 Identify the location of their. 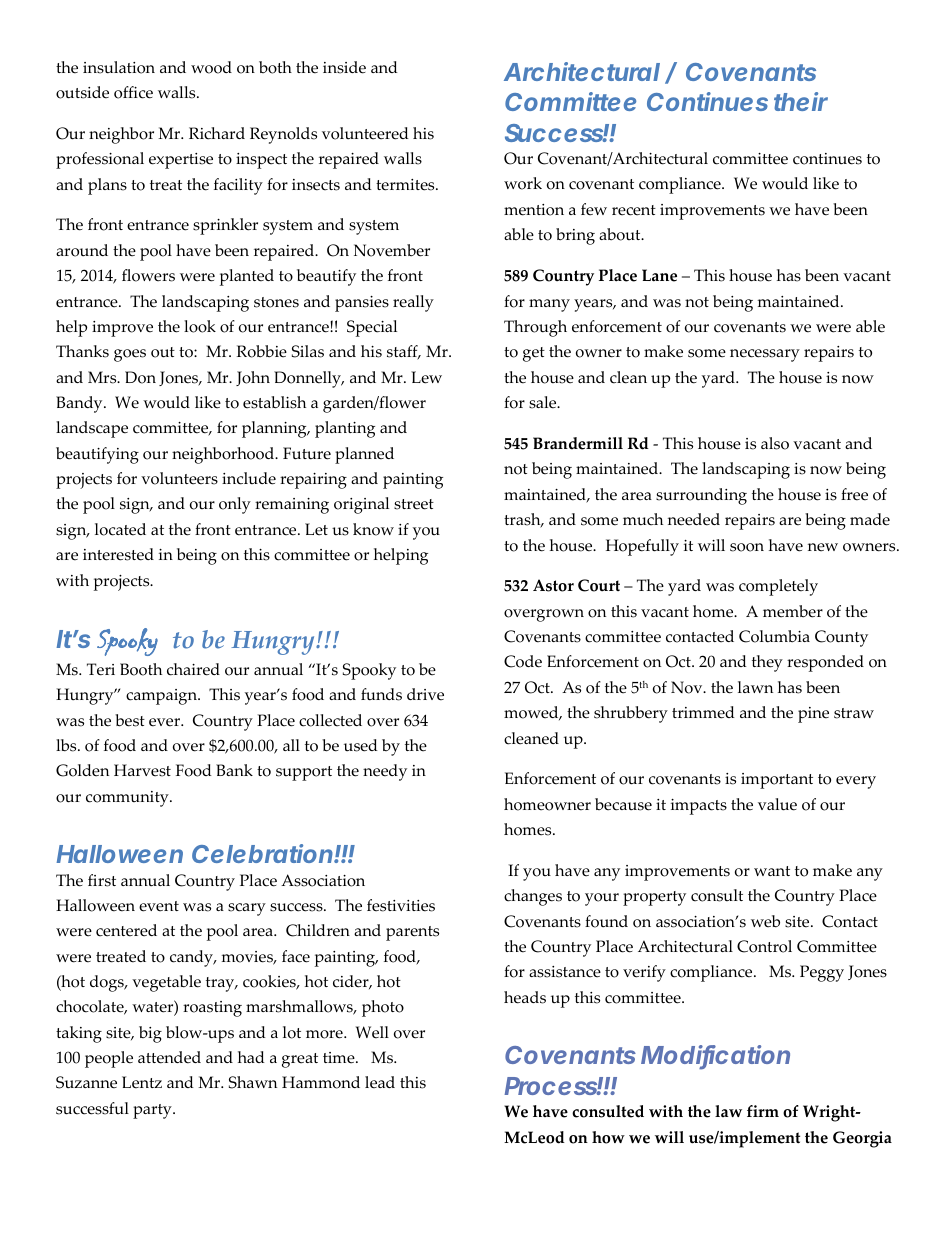
(801, 101).
